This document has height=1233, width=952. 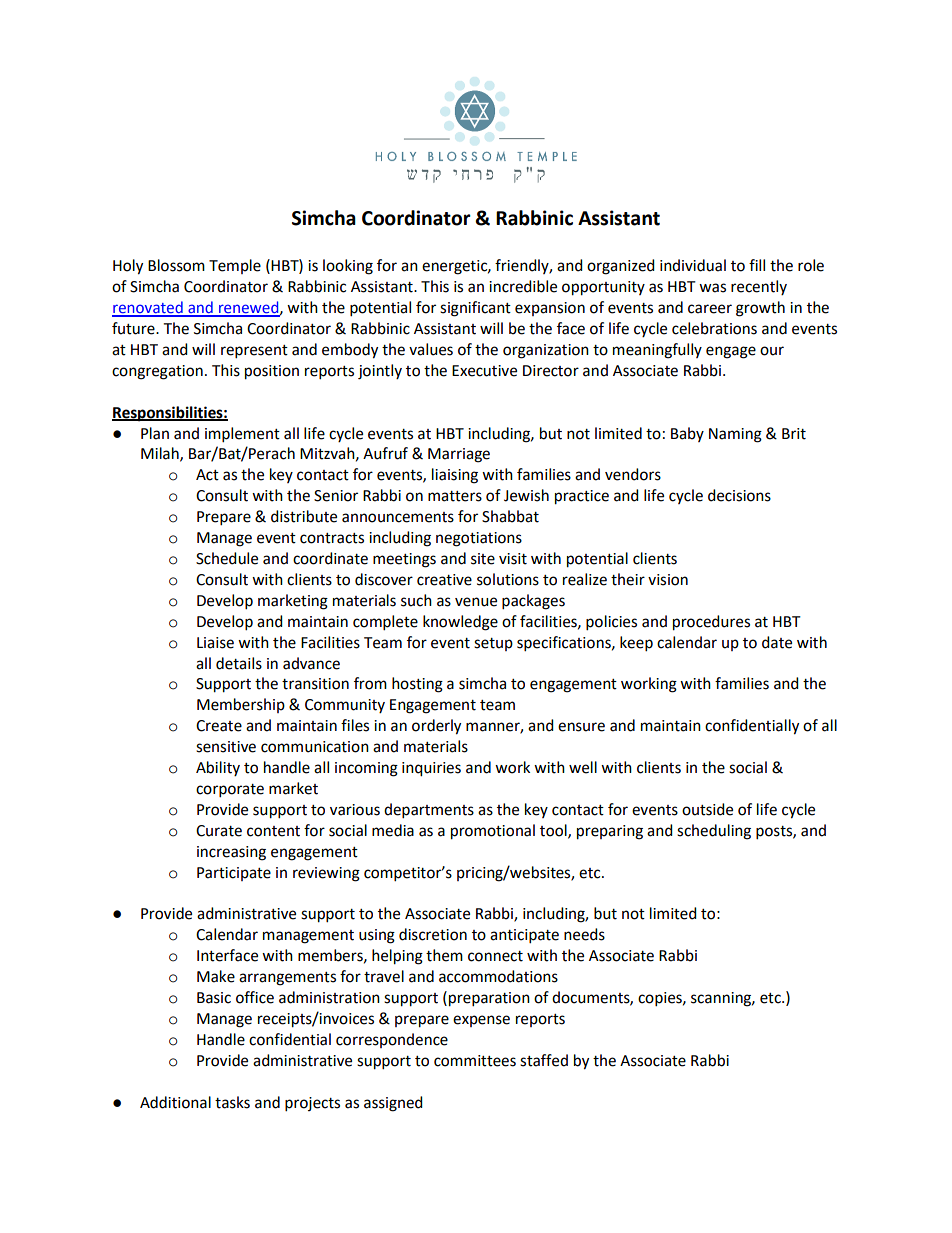 I want to click on promotional, so click(x=493, y=832).
